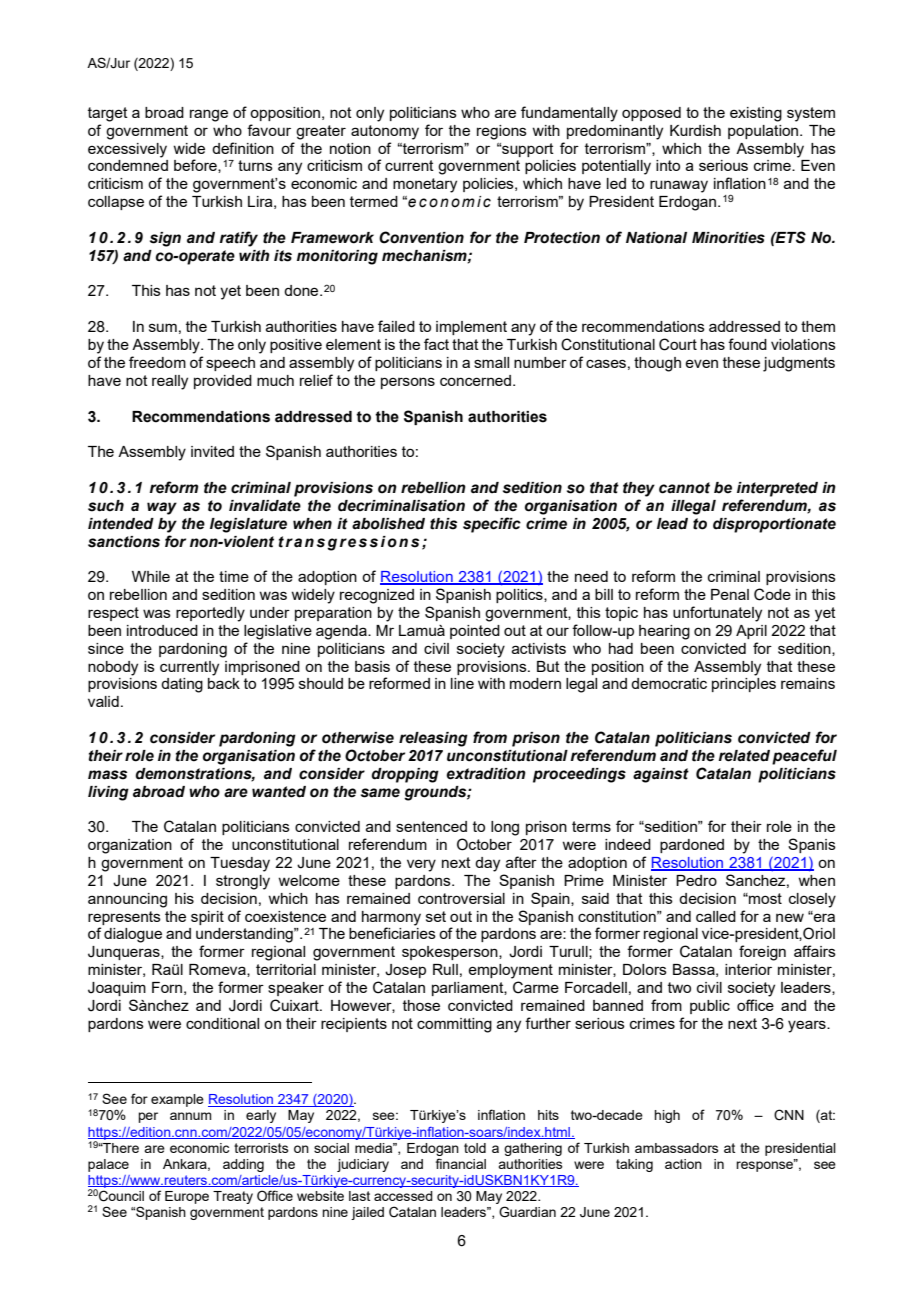  What do you see at coordinates (233, 1197) in the screenshot?
I see `Treaty` at bounding box center [233, 1197].
